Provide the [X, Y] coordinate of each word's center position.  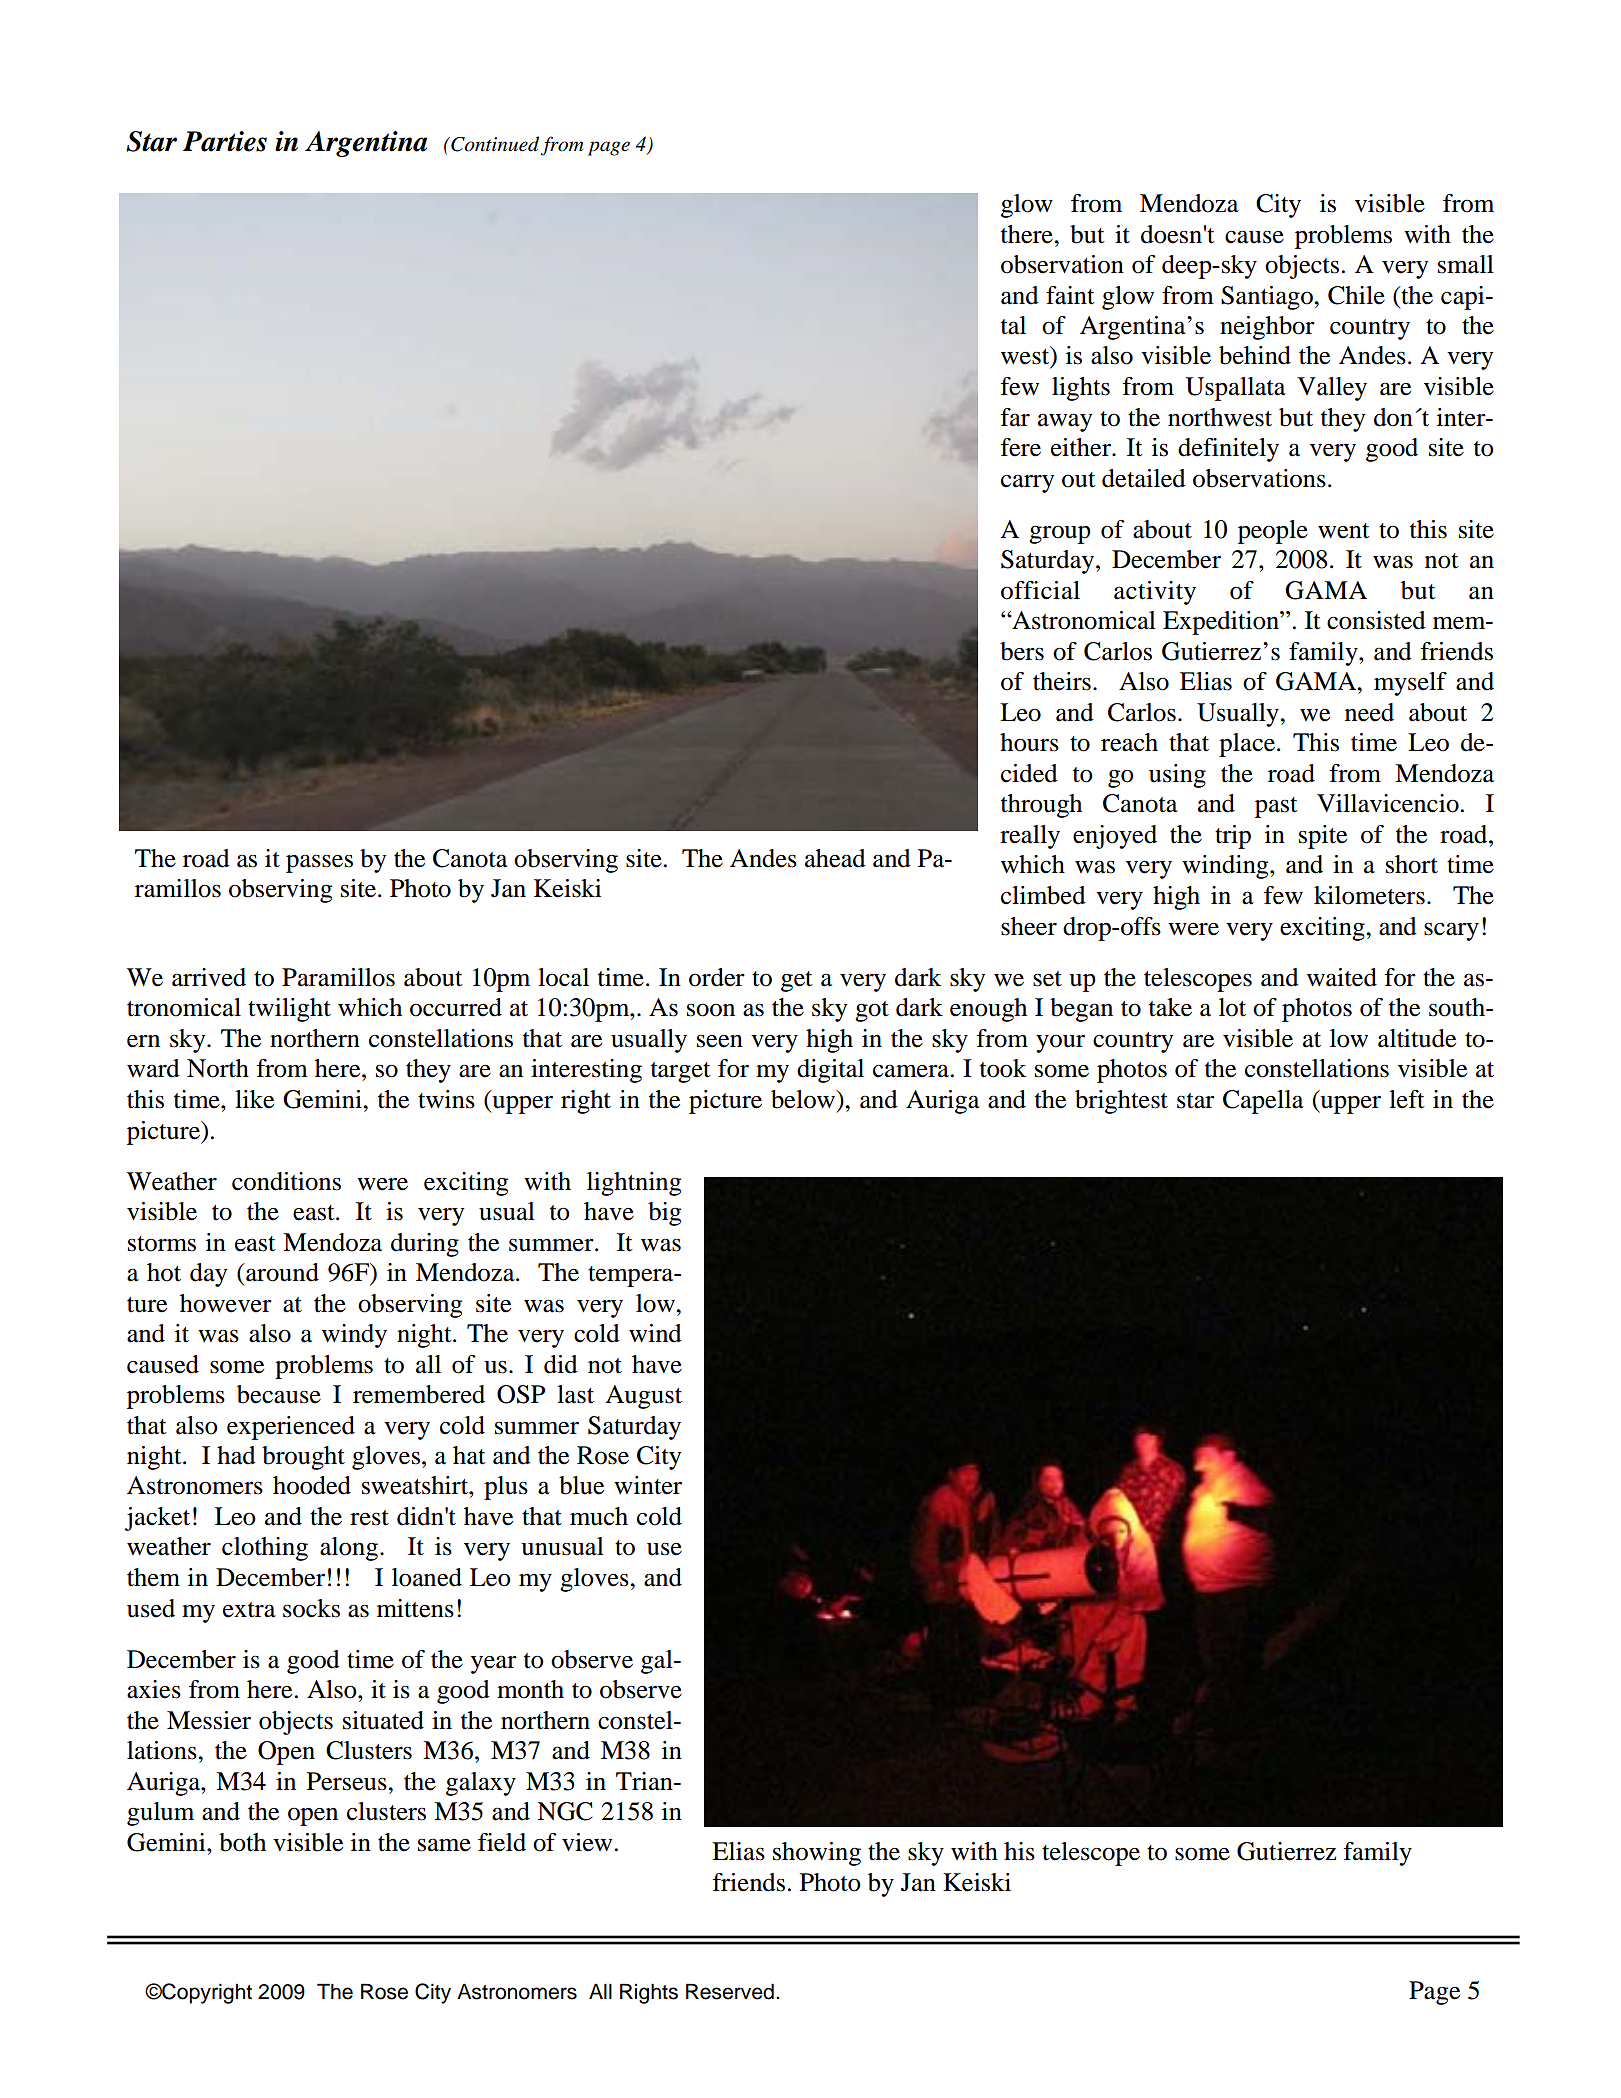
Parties [225, 141]
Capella [1263, 1102]
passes [319, 863]
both [242, 1842]
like [254, 1099]
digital [830, 1071]
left [1407, 1099]
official [1040, 590]
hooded [312, 1485]
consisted [1376, 620]
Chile [1356, 295]
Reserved [730, 1991]
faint [1070, 295]
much [599, 1516]
